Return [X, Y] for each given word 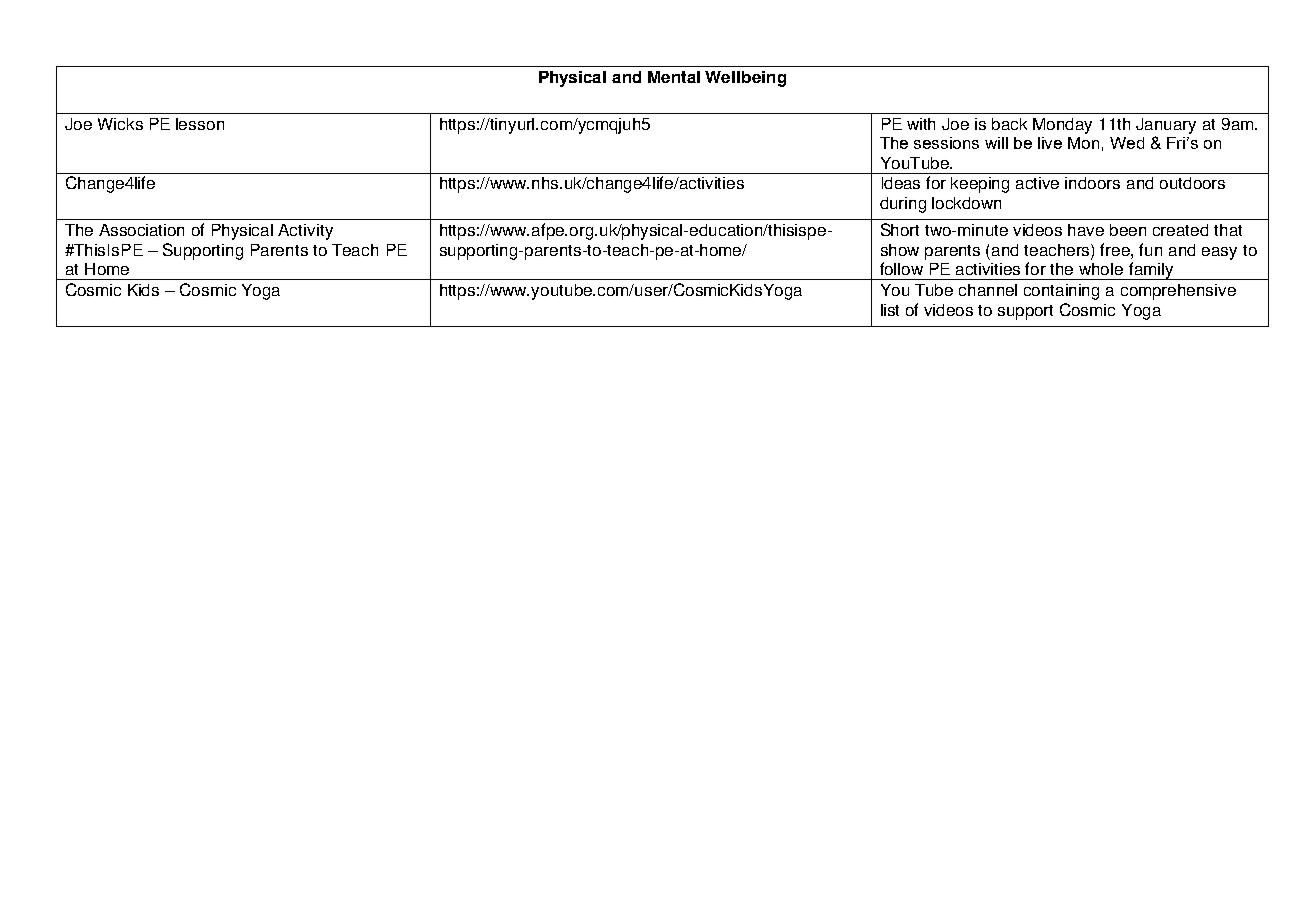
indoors [1092, 183]
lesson [200, 124]
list [890, 310]
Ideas [901, 183]
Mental [674, 77]
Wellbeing [745, 79]
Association [141, 230]
